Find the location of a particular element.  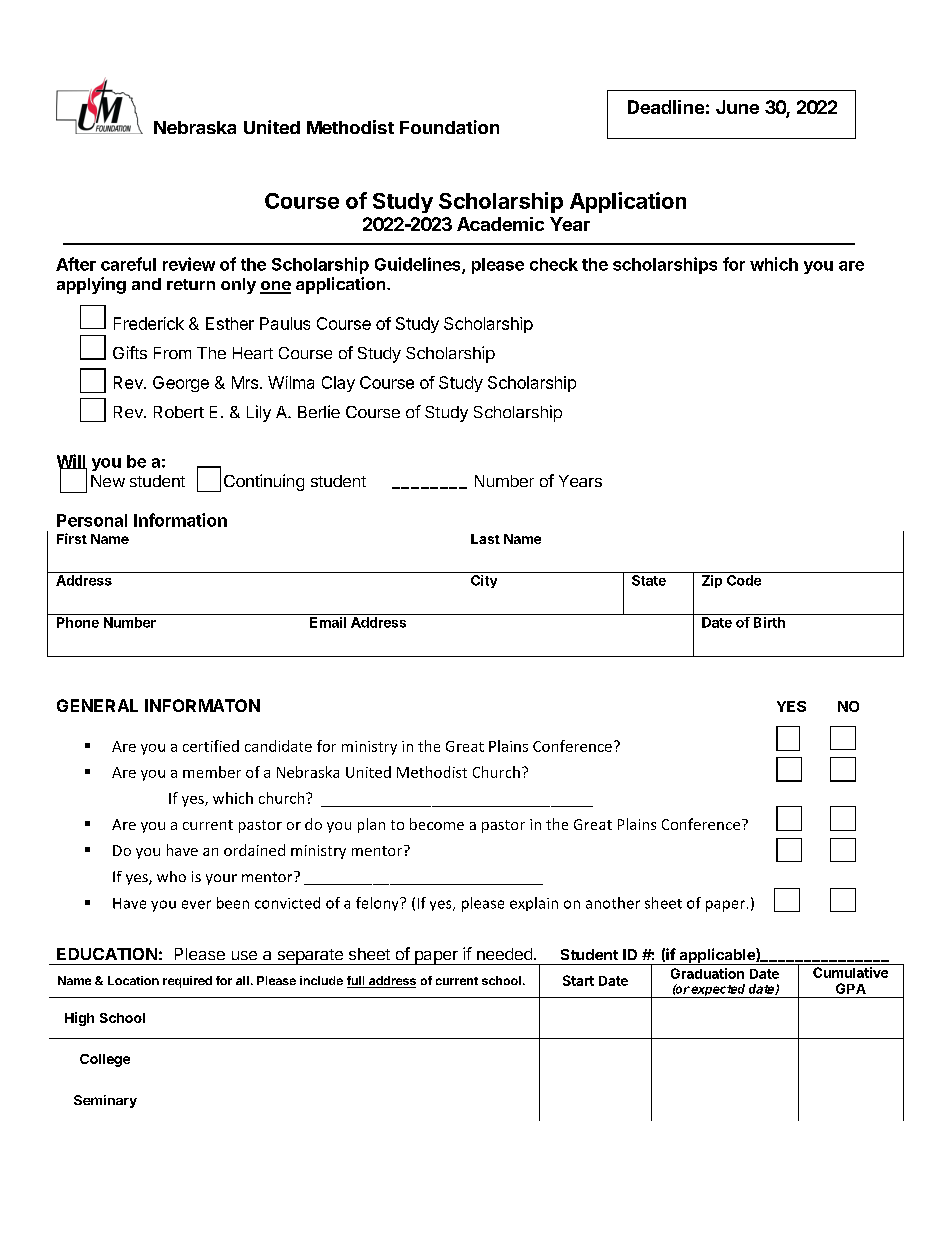

Foundation is located at coordinates (449, 127).
